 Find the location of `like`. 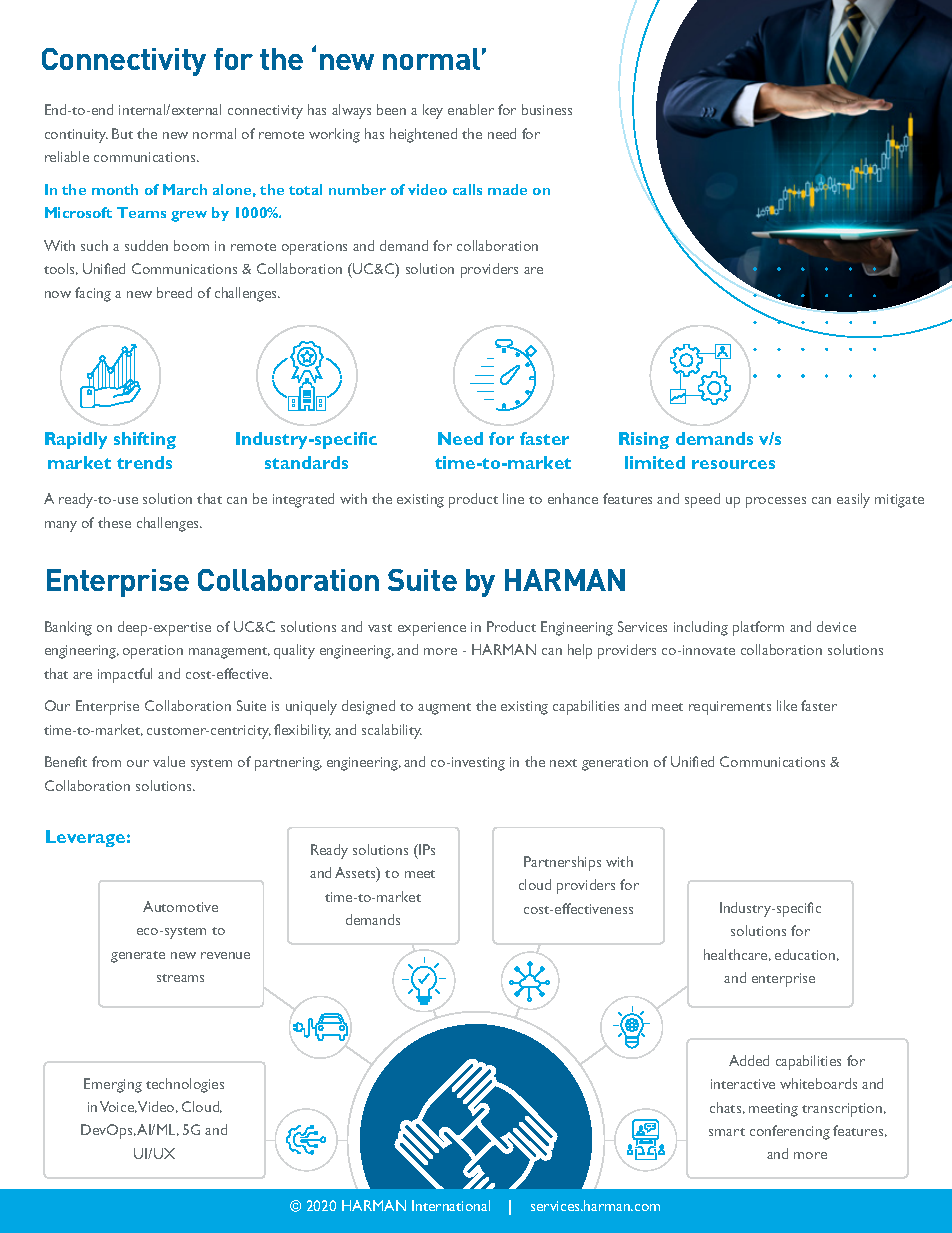

like is located at coordinates (787, 705).
